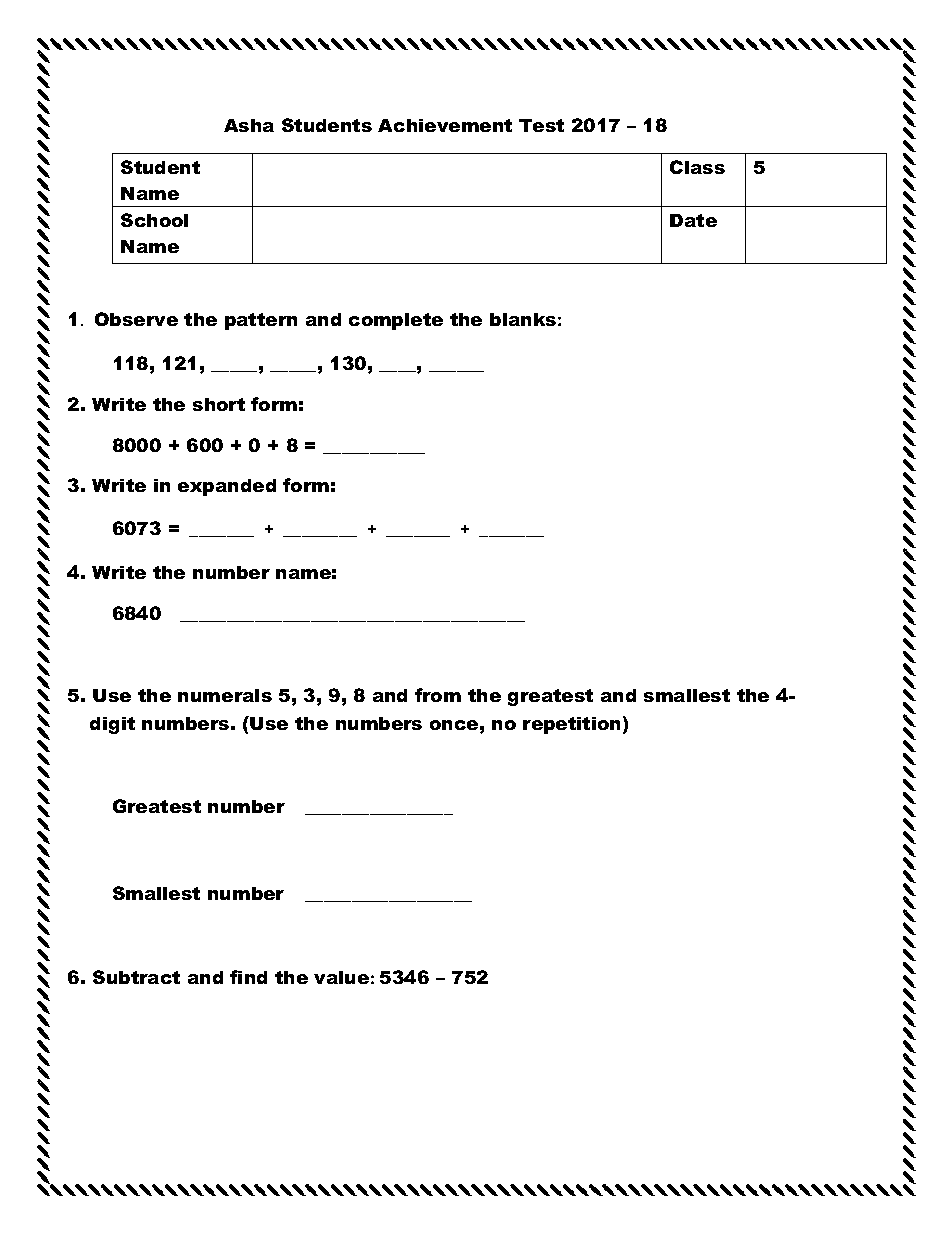 The height and width of the screenshot is (1233, 952). Describe the element at coordinates (249, 125) in the screenshot. I see `Asha` at that location.
